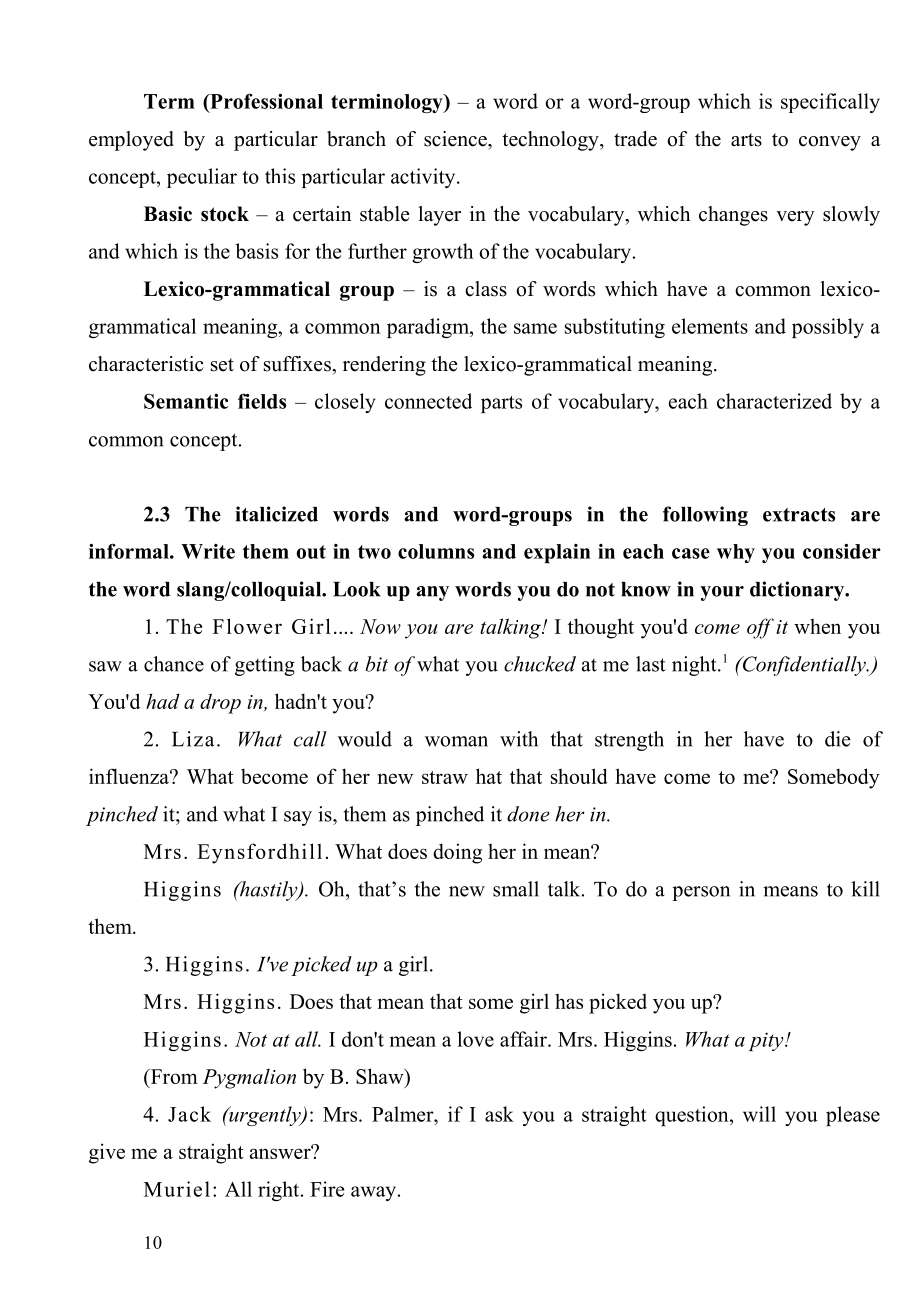  I want to click on Muriel, so click(177, 1189).
